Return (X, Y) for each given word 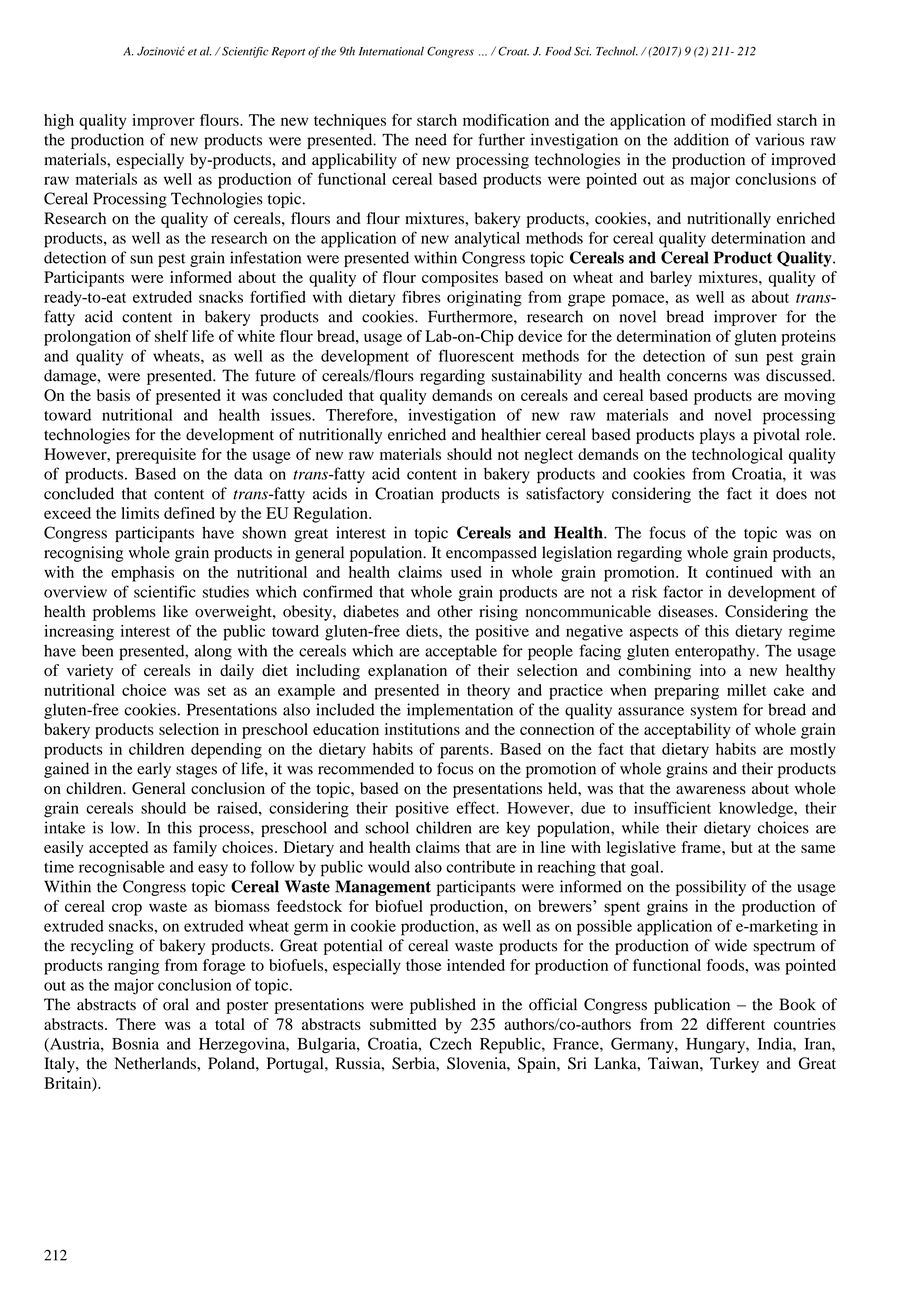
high (59, 122)
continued (739, 572)
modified (741, 120)
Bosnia (135, 1043)
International (391, 51)
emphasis (142, 574)
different (735, 1024)
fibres (421, 296)
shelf (171, 336)
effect (477, 807)
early (154, 770)
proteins (808, 338)
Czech (451, 1043)
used (466, 572)
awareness (711, 790)
